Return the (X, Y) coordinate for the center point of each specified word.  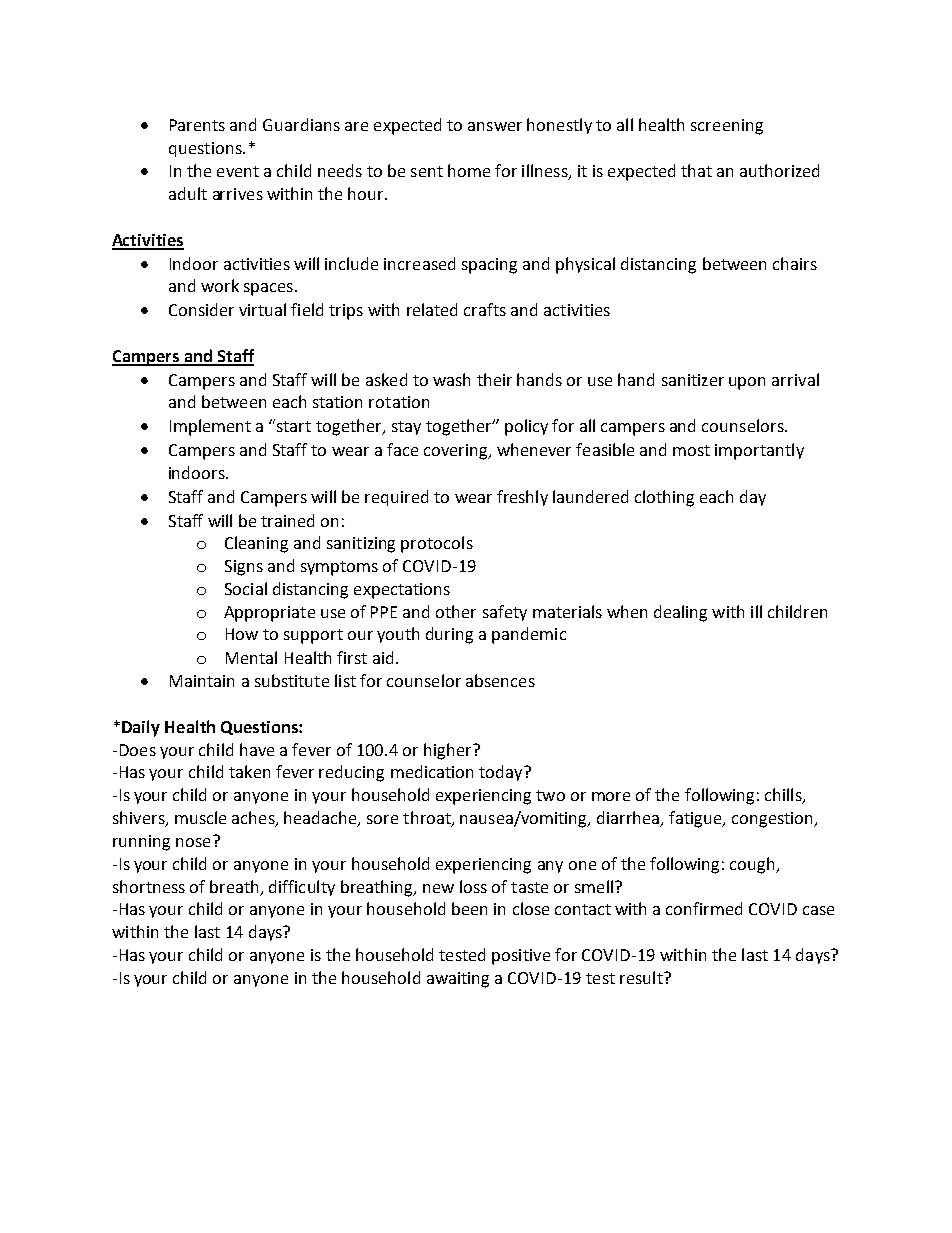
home (469, 170)
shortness (149, 886)
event (238, 171)
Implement (210, 427)
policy (526, 427)
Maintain (202, 681)
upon (747, 383)
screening (727, 127)
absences (500, 680)
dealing (680, 613)
